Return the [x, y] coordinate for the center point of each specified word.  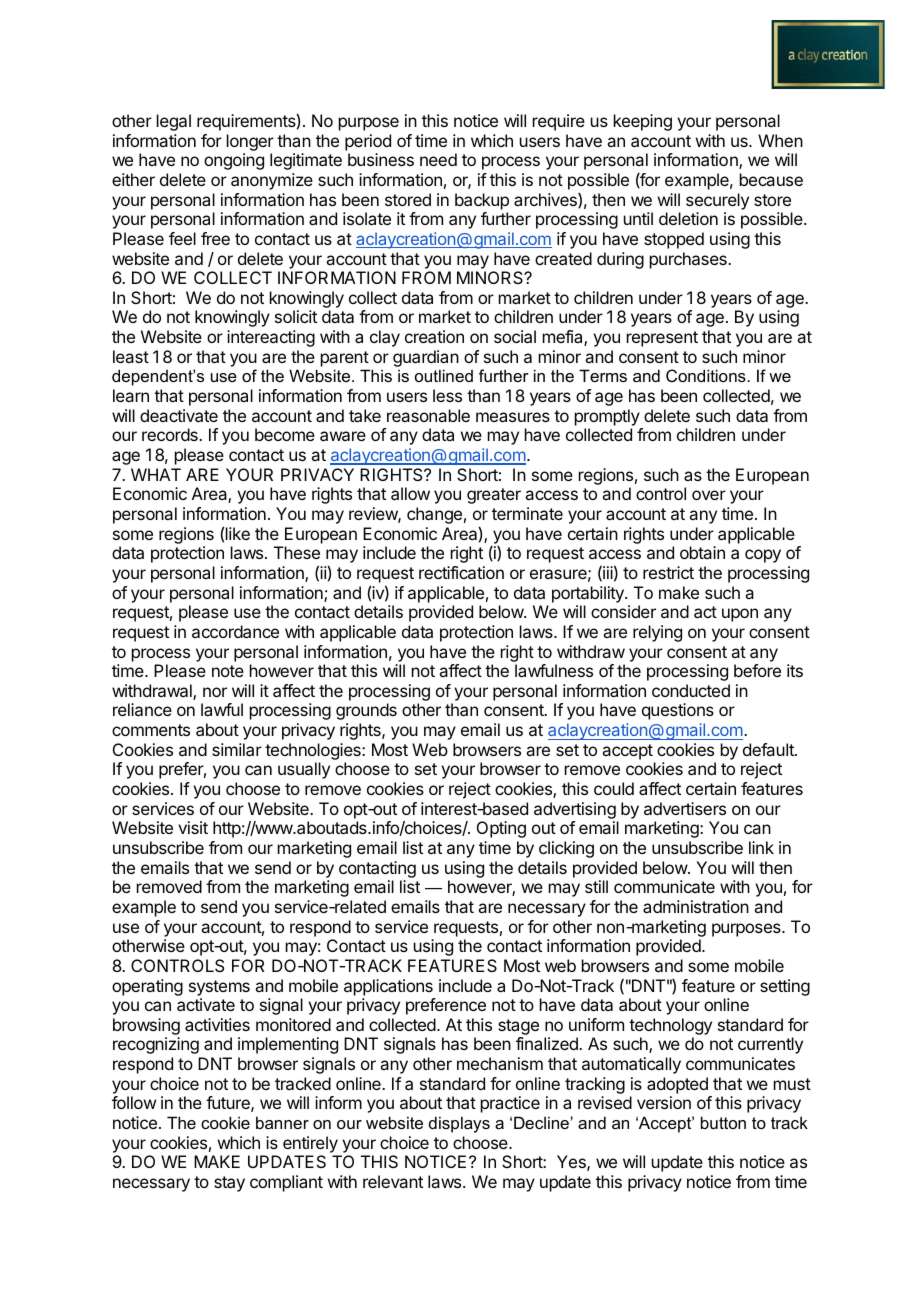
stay [229, 1184]
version [664, 1102]
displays [459, 1124]
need [438, 159]
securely [717, 201]
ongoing [234, 161]
